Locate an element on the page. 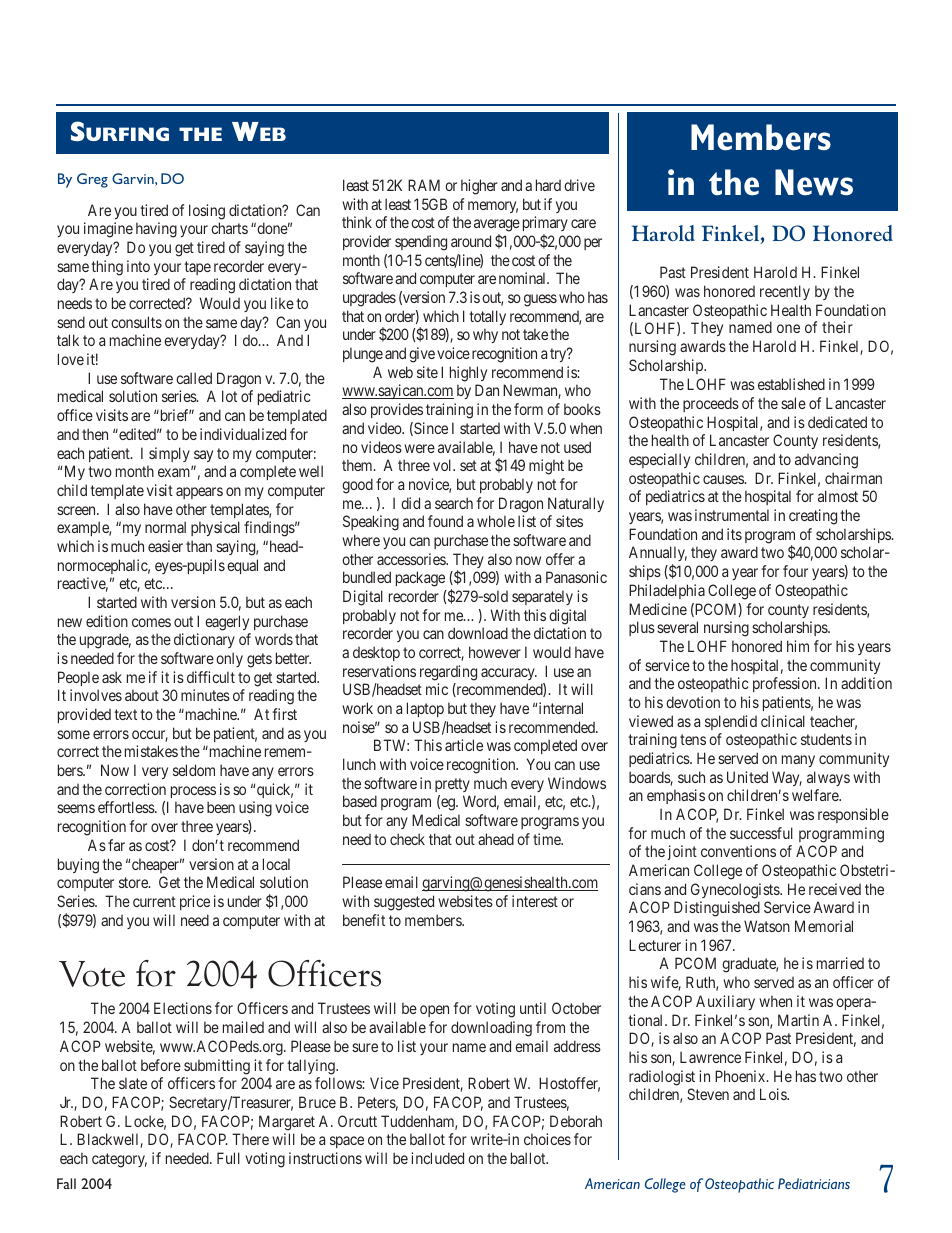  highly is located at coordinates (468, 374).
